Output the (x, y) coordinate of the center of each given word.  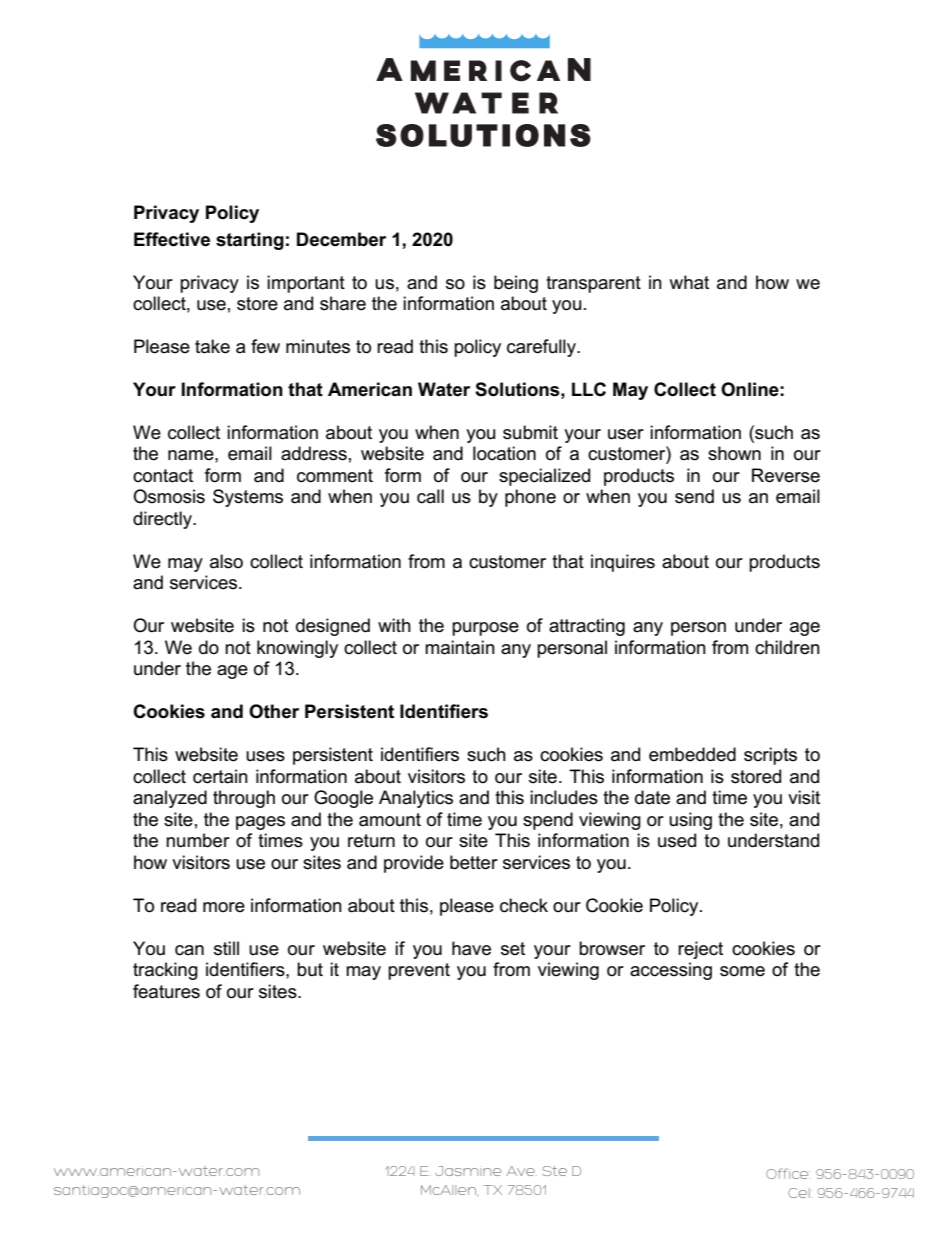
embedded (692, 754)
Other (274, 711)
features (166, 991)
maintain (460, 647)
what (689, 282)
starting (250, 241)
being (516, 284)
